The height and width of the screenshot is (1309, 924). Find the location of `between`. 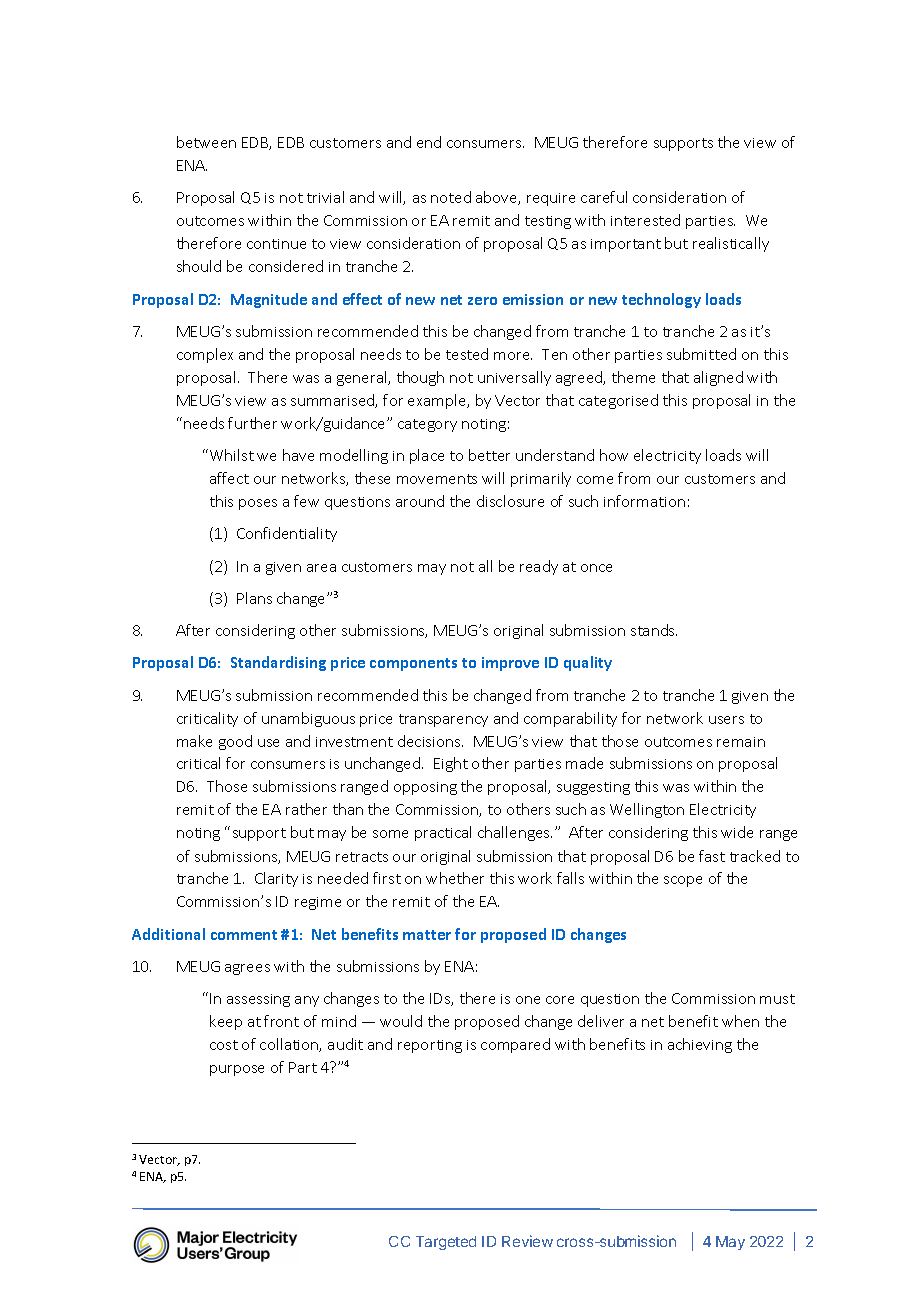

between is located at coordinates (206, 142).
